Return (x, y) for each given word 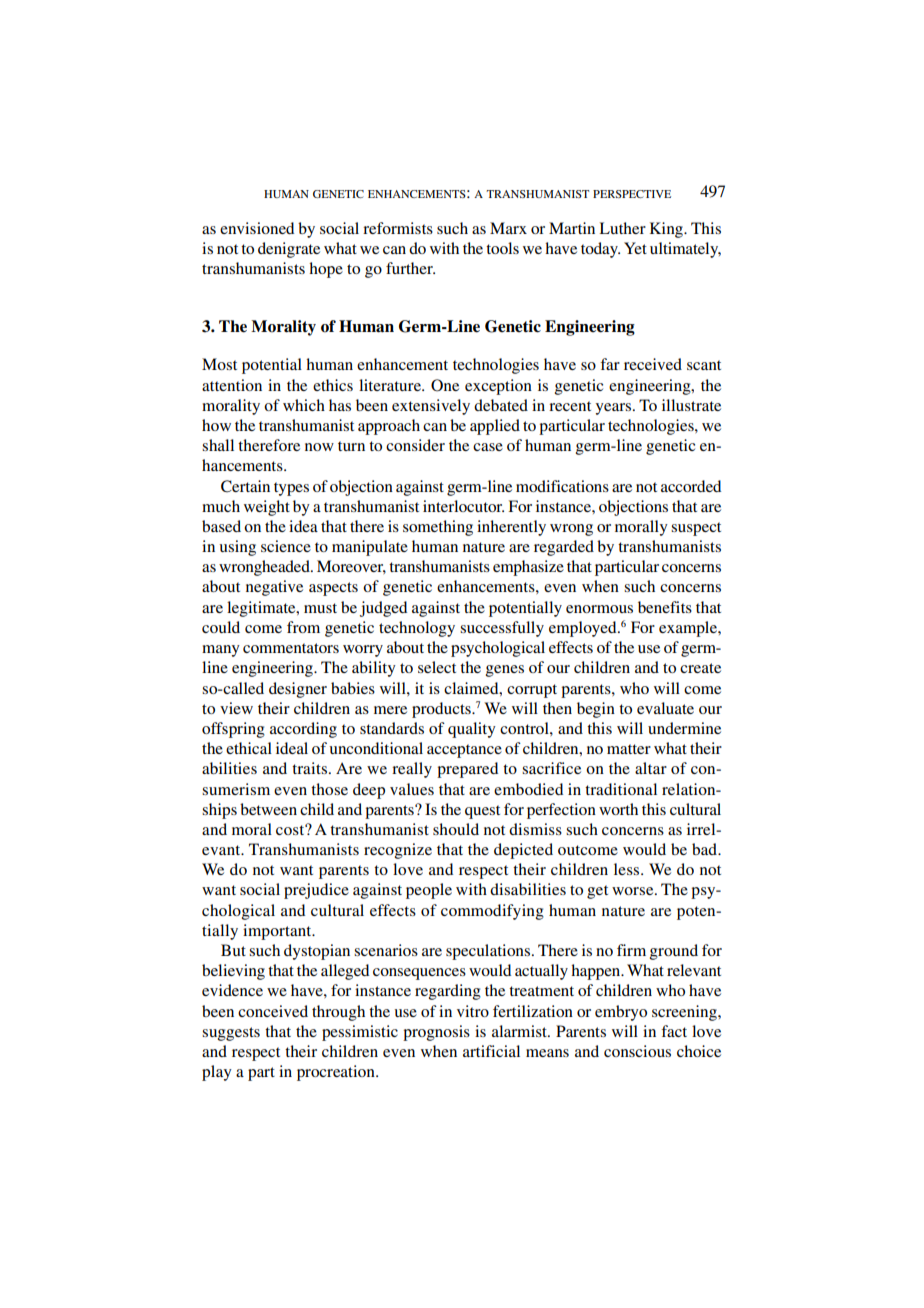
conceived (273, 1011)
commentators (291, 648)
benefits (665, 607)
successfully (502, 629)
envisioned (257, 228)
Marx (508, 228)
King (667, 230)
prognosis (436, 1033)
